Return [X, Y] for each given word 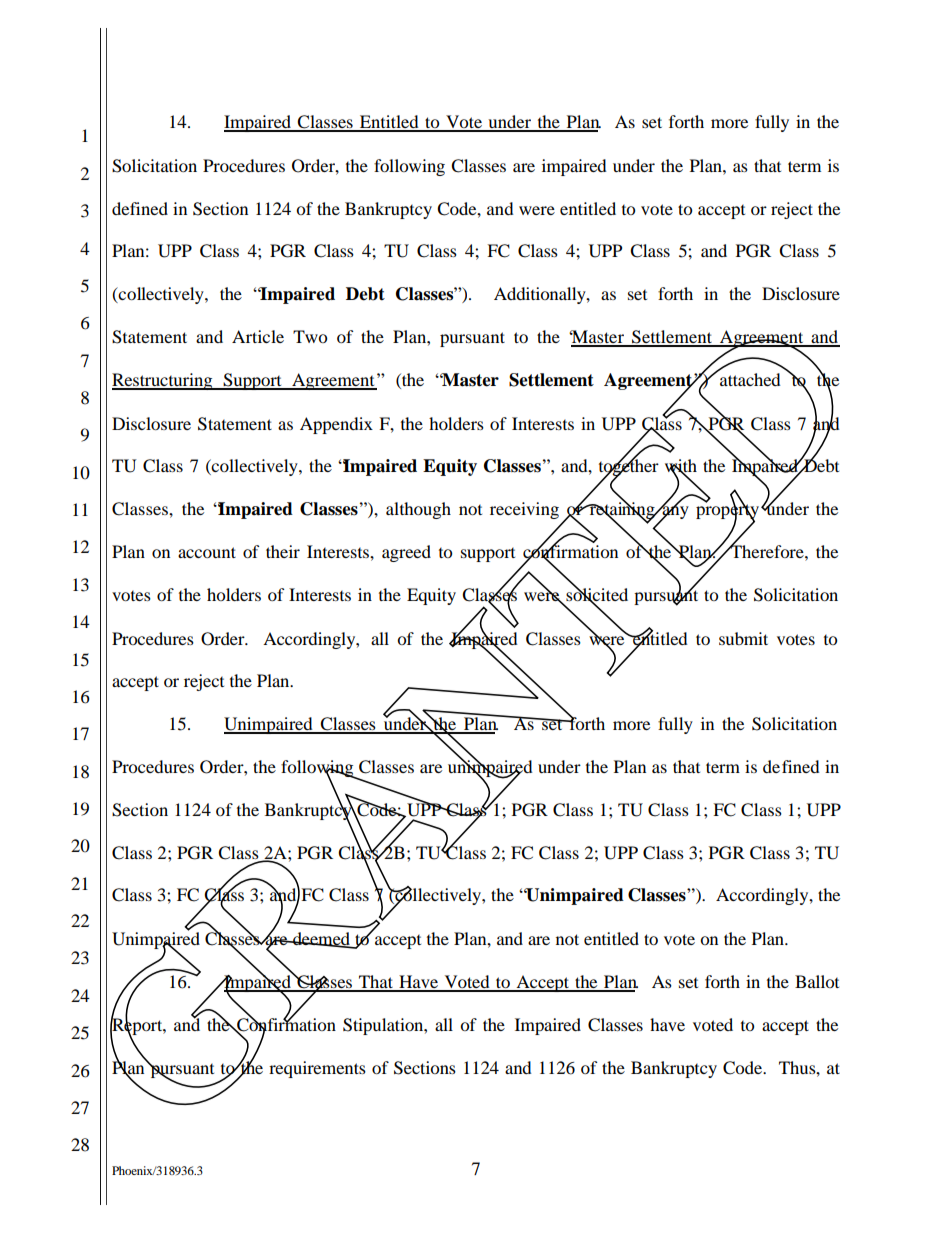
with [681, 466]
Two [310, 336]
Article [258, 336]
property [727, 511]
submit [743, 638]
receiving [524, 510]
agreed [406, 553]
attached [749, 378]
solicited [597, 595]
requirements [317, 1069]
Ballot [817, 981]
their [283, 551]
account [207, 552]
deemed [321, 939]
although [418, 510]
